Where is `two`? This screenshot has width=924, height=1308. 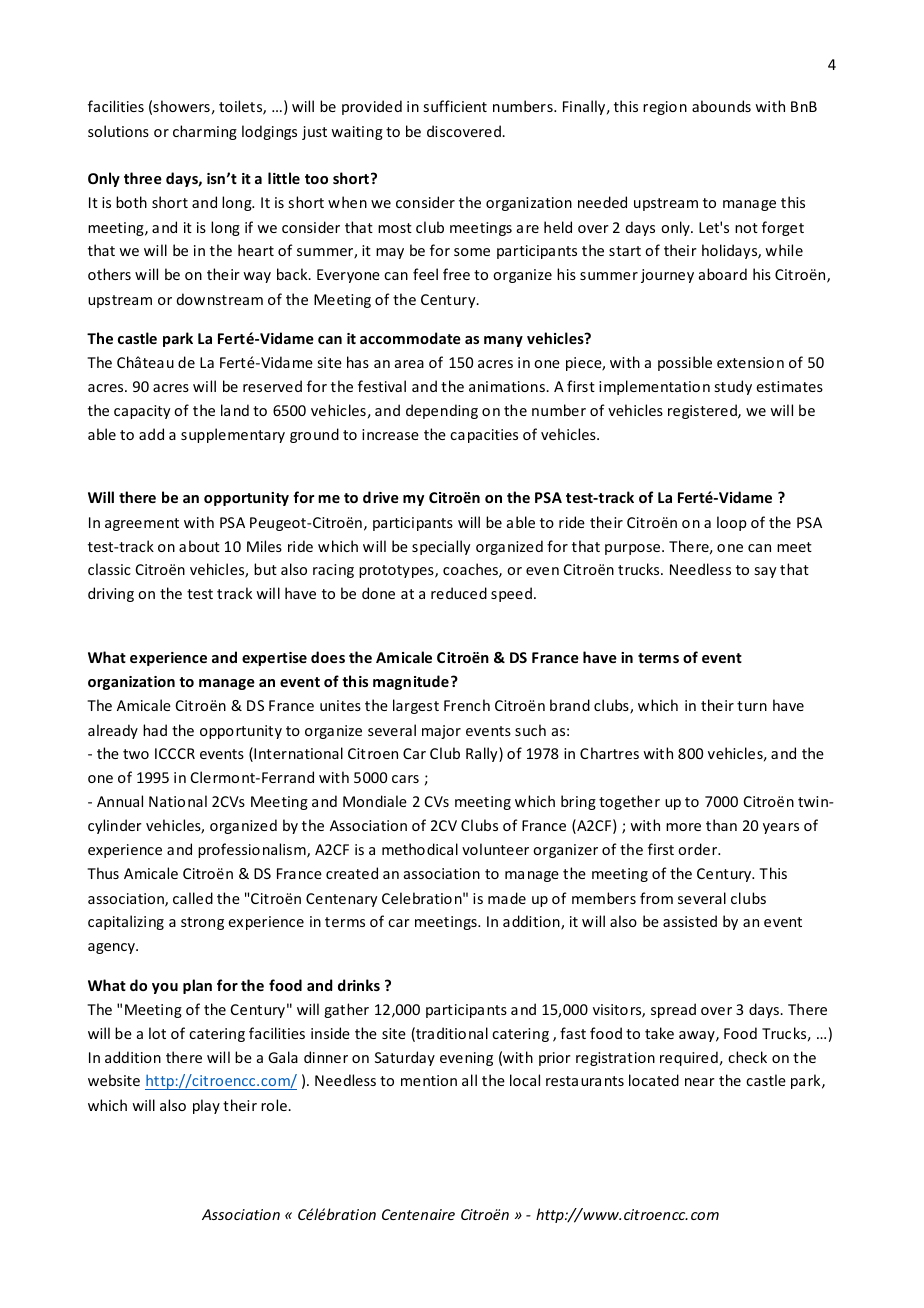 two is located at coordinates (136, 754).
